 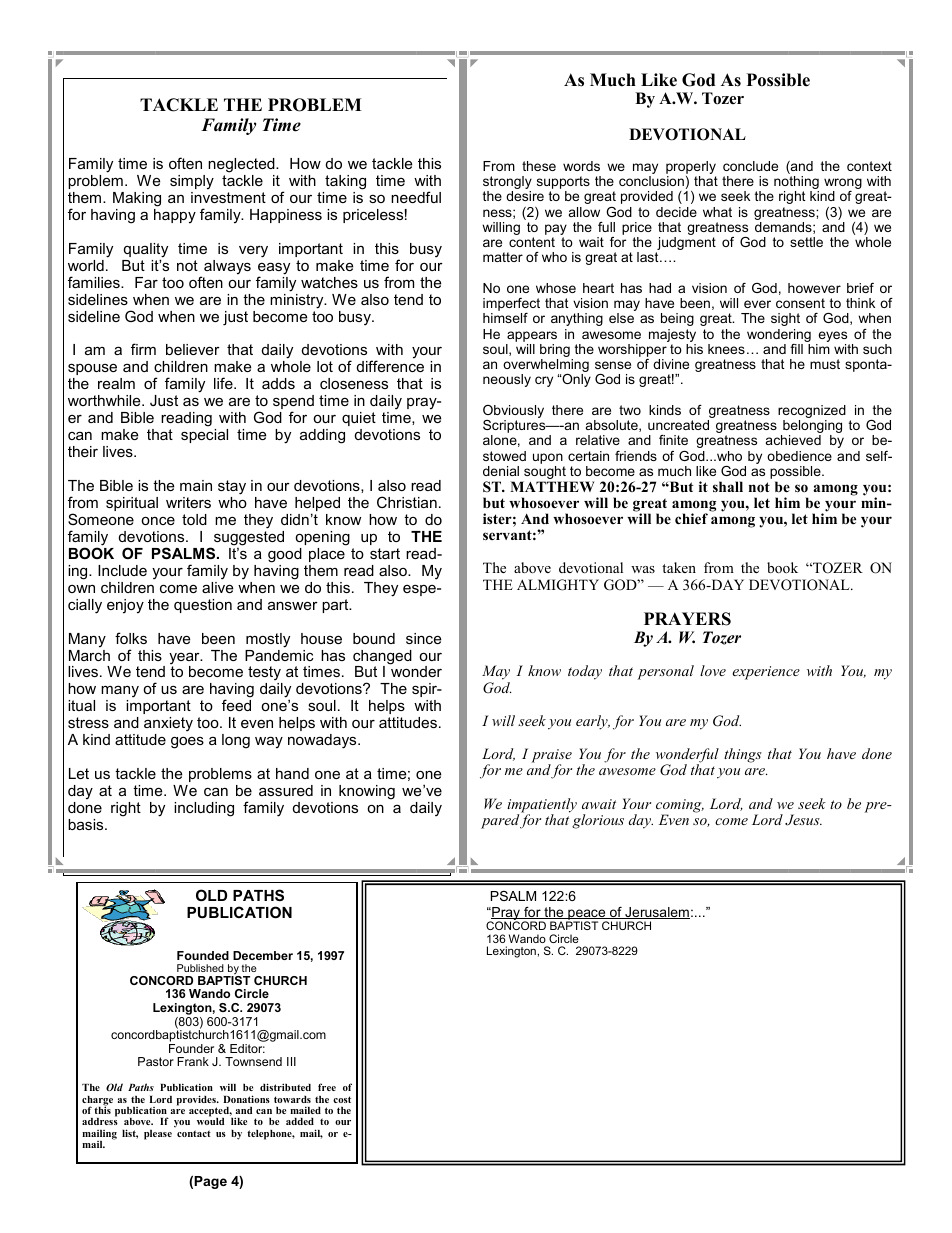 I want to click on Jerusalem, so click(x=656, y=913).
